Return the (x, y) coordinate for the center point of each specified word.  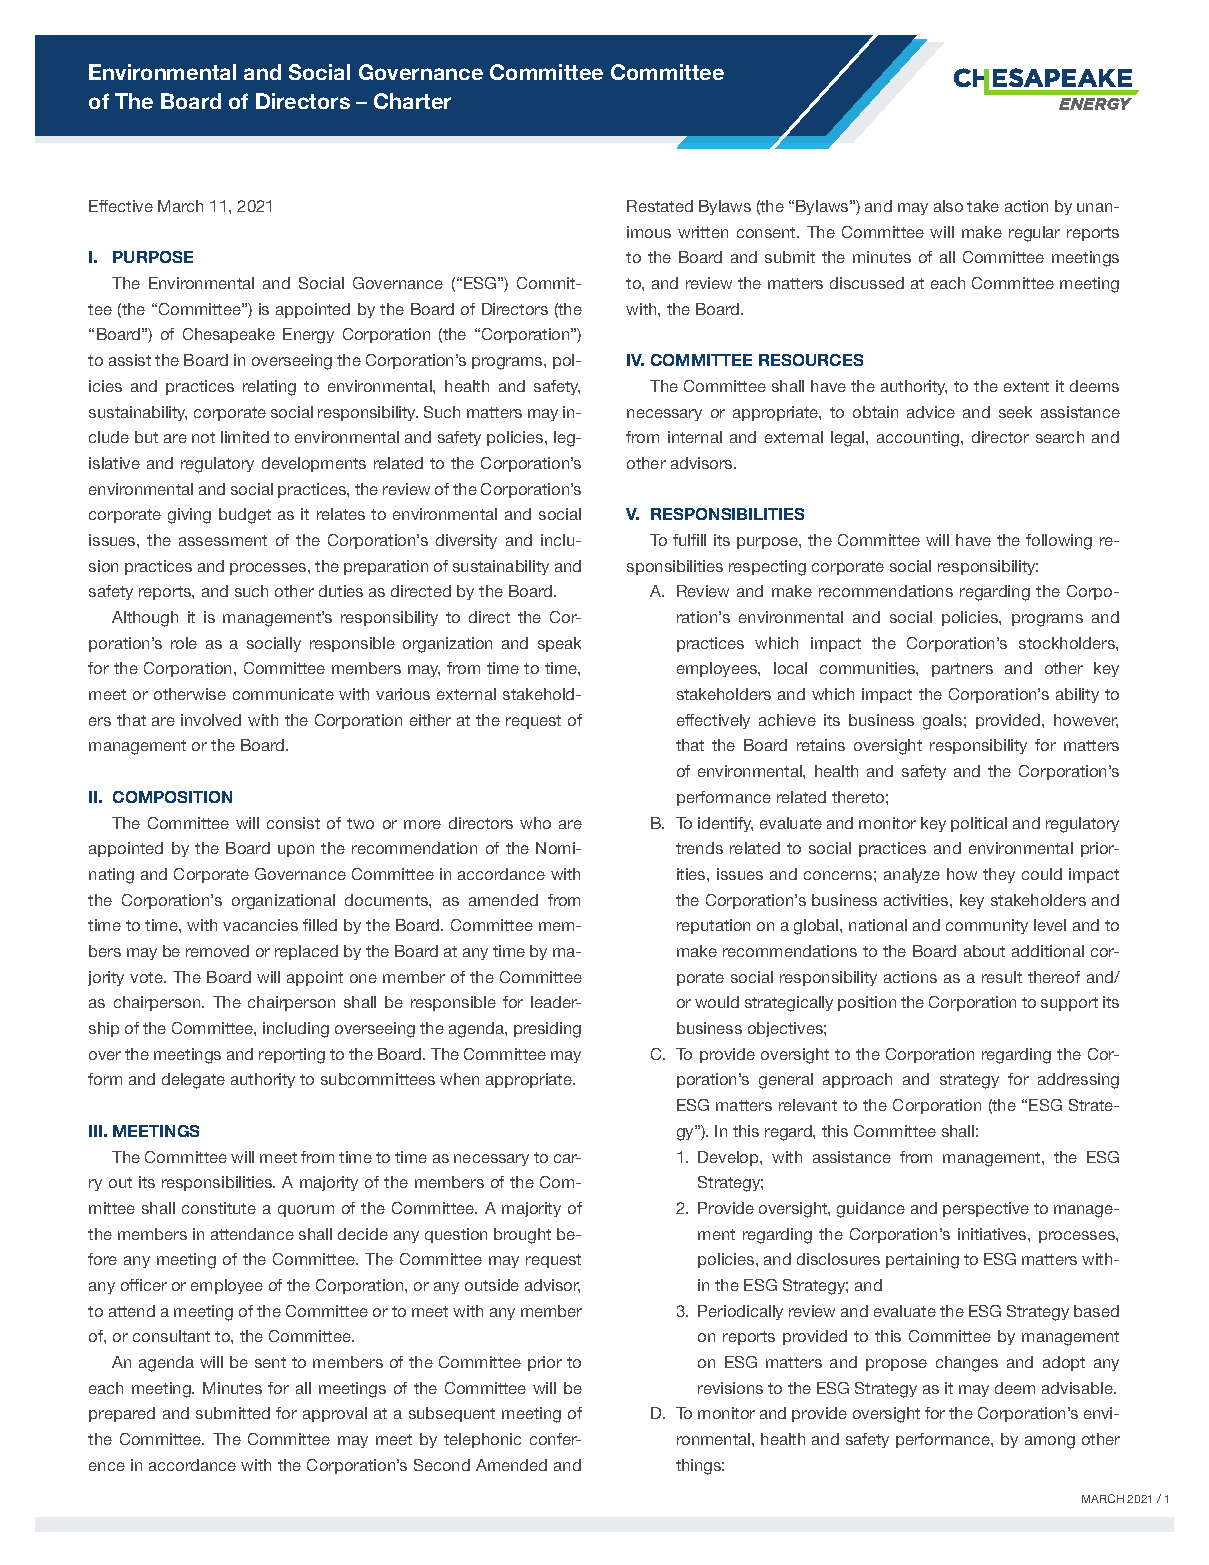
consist (293, 823)
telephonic (482, 1440)
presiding (547, 1030)
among (1050, 1442)
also (948, 206)
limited (245, 437)
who (535, 823)
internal (695, 437)
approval (335, 1414)
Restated (660, 206)
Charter (412, 101)
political (979, 824)
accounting (919, 439)
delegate (193, 1081)
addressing (1078, 1081)
